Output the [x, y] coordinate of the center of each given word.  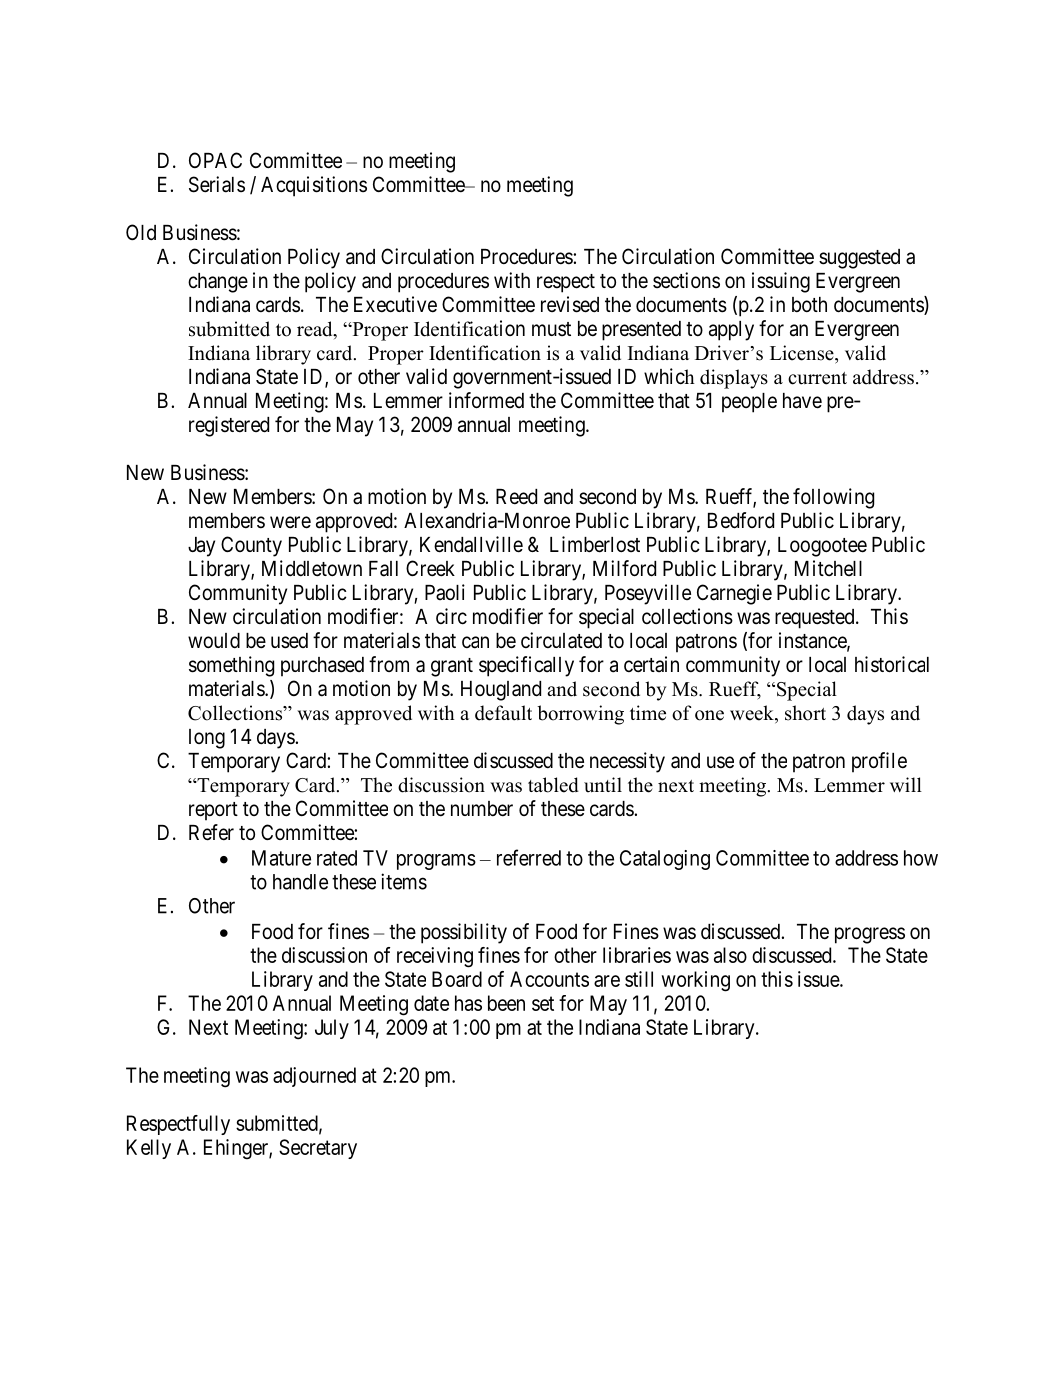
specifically [526, 666]
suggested [859, 259]
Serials [217, 184]
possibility [464, 933]
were [290, 522]
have [802, 401]
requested [816, 619]
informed [486, 400]
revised [570, 304]
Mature [281, 858]
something [231, 666]
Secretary [318, 1149]
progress [870, 935]
